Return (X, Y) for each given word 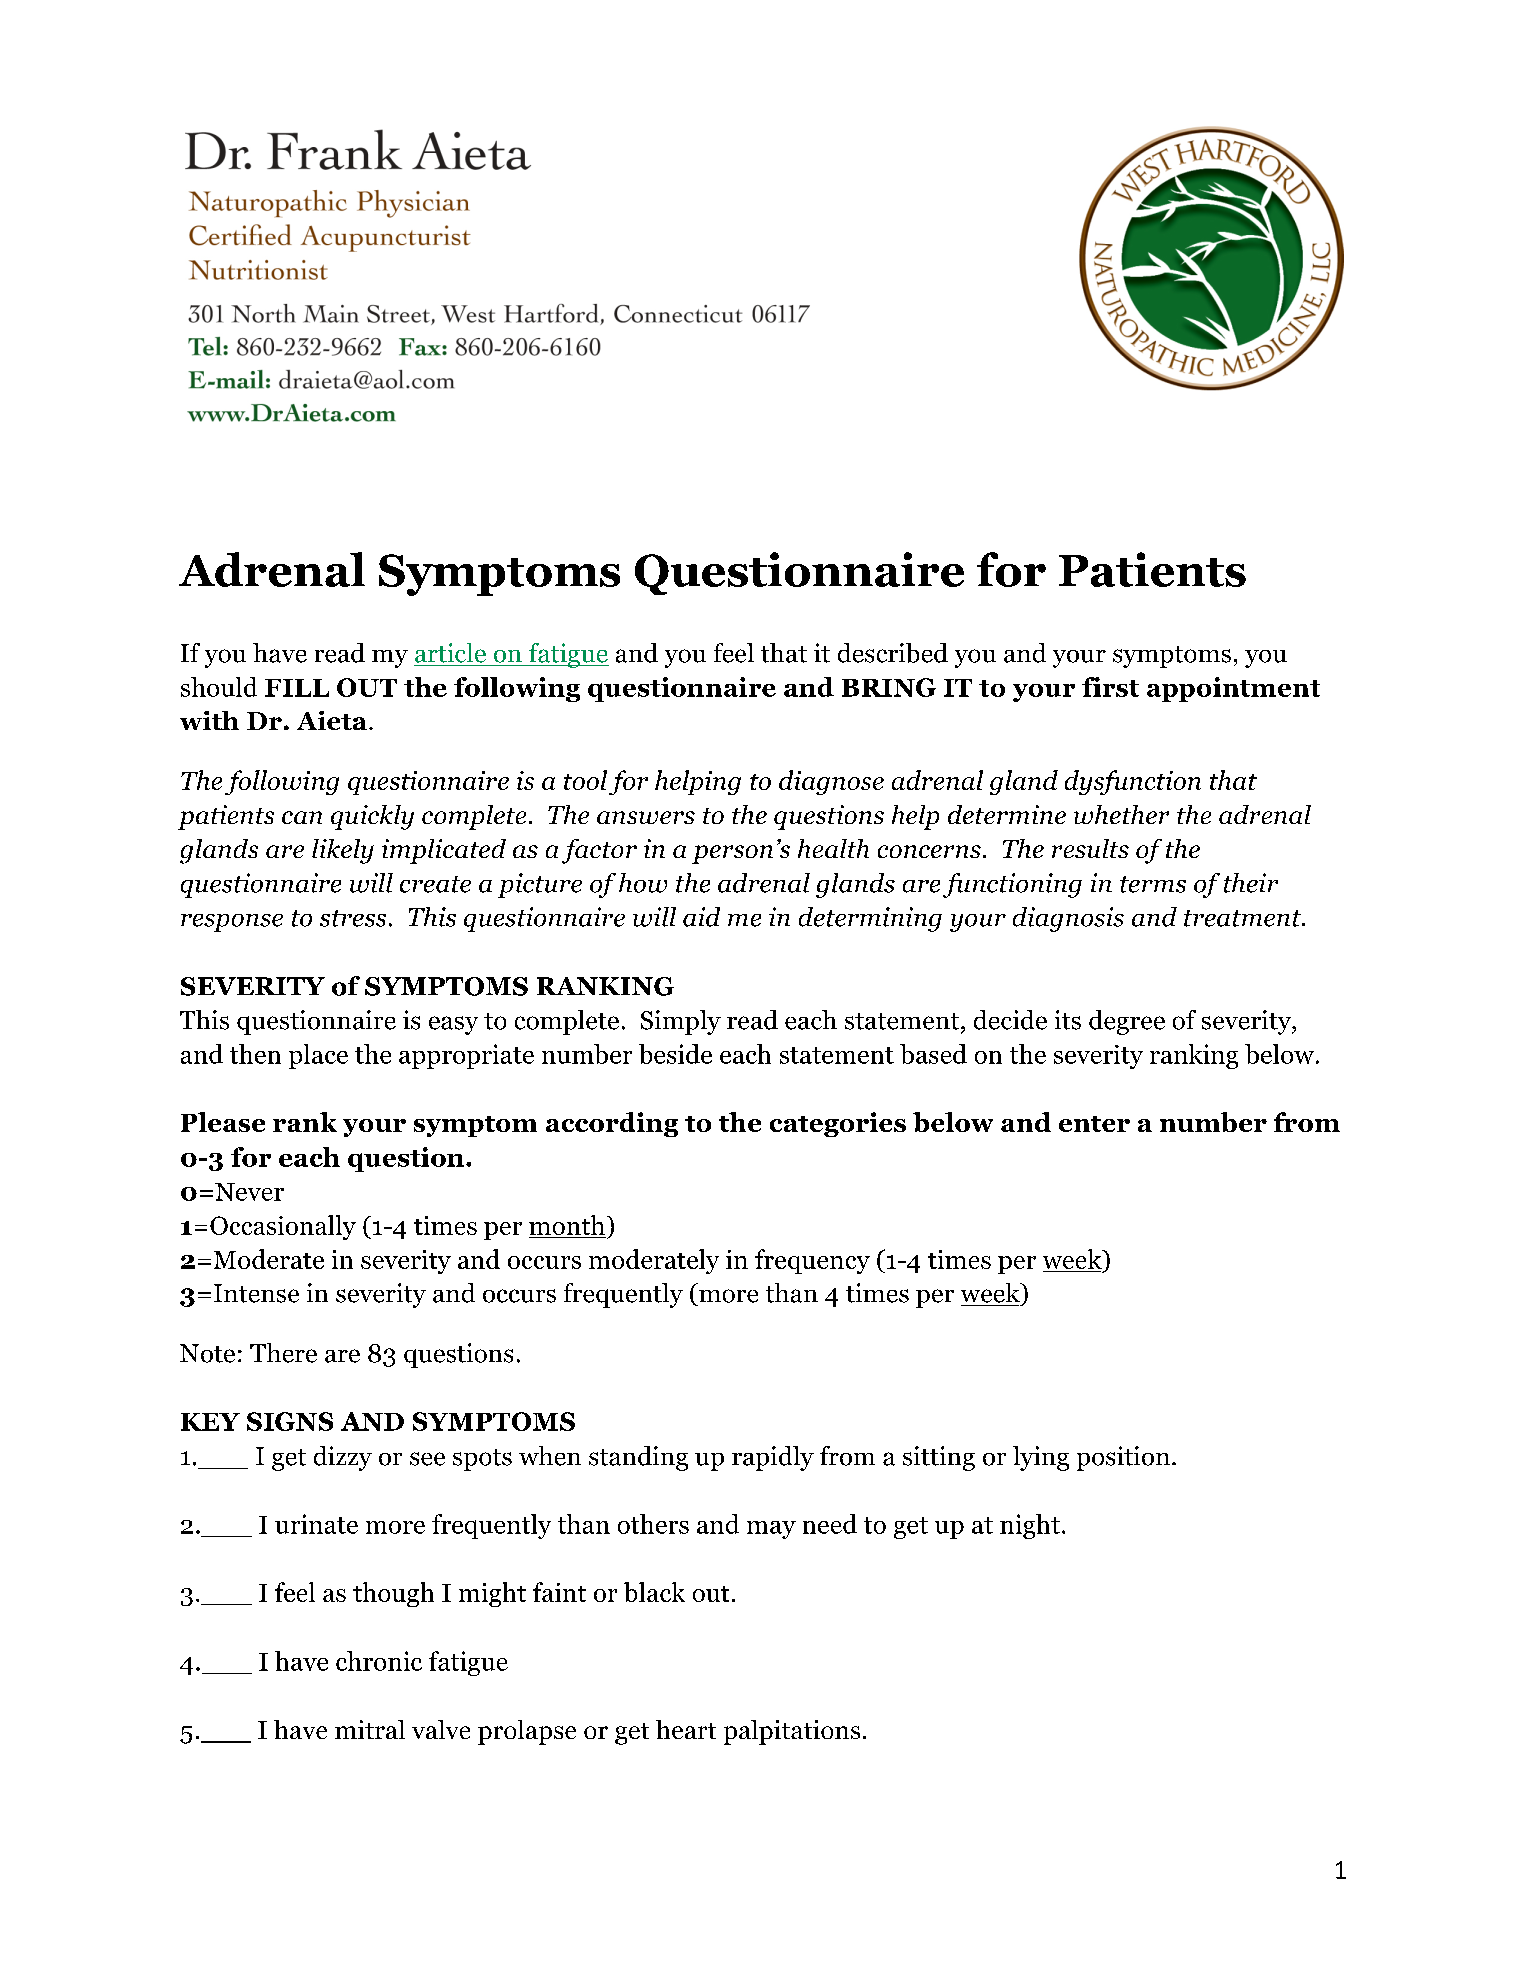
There (283, 1353)
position (1123, 1458)
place (318, 1056)
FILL (297, 688)
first (1110, 687)
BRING (889, 687)
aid (701, 917)
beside (675, 1054)
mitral (370, 1729)
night (1030, 1526)
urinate (316, 1524)
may (771, 1530)
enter (1094, 1124)
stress (353, 918)
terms (1153, 884)
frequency (812, 1261)
